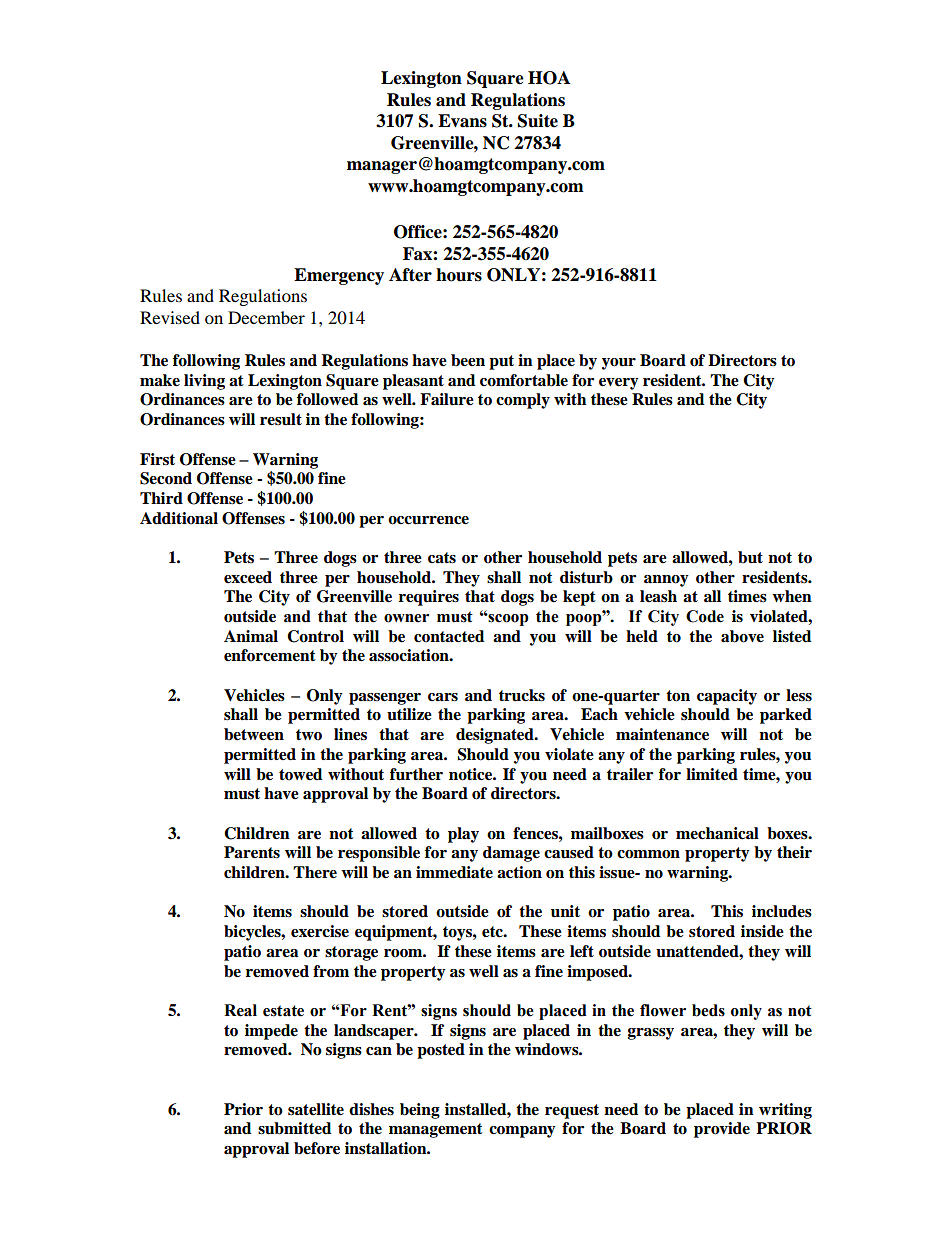  I want to click on Evans, so click(462, 121).
